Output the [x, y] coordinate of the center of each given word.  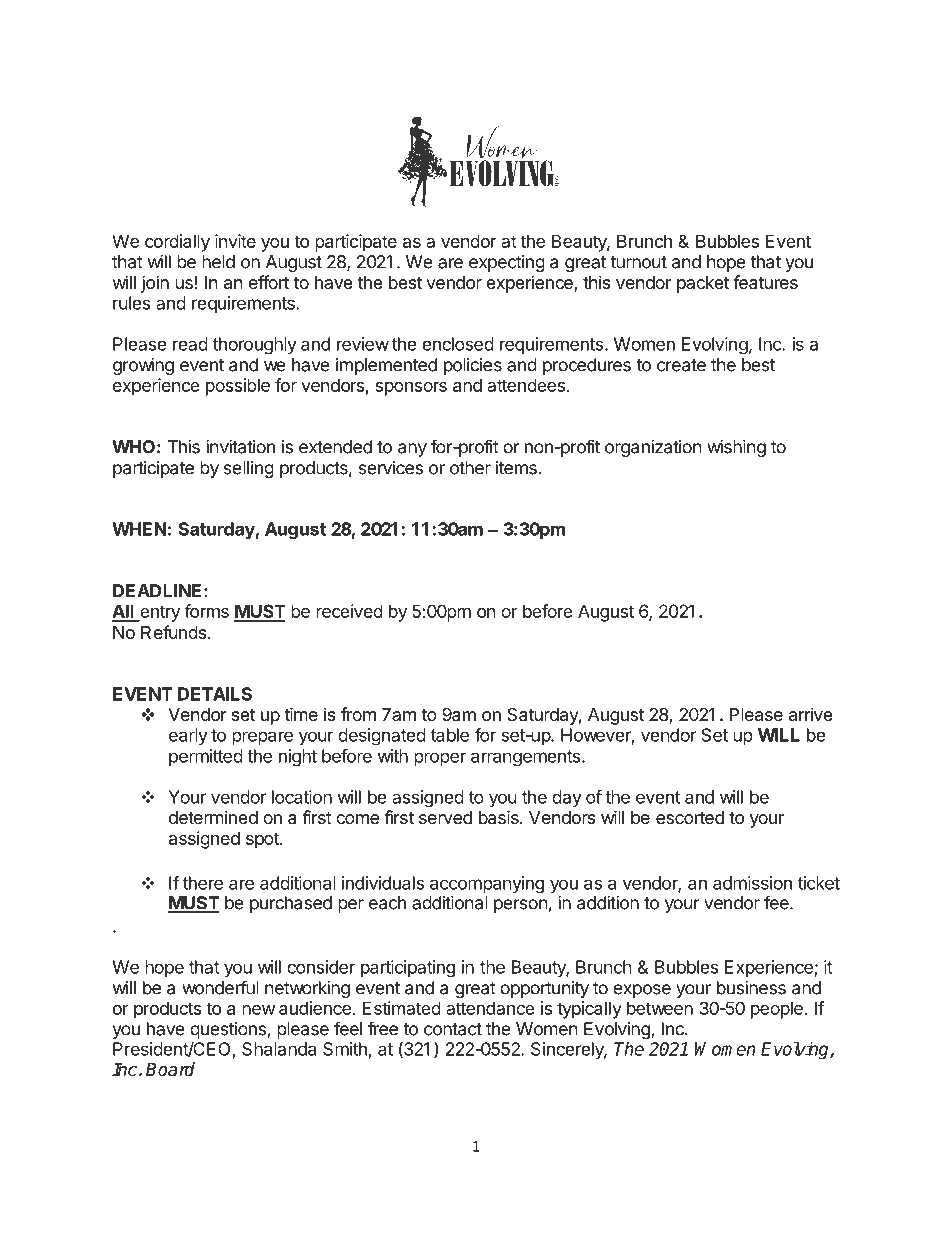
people [778, 1010]
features [765, 282]
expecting [507, 263]
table [450, 735]
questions [229, 1030]
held [218, 262]
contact [453, 1029]
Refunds [175, 632]
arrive [811, 714]
